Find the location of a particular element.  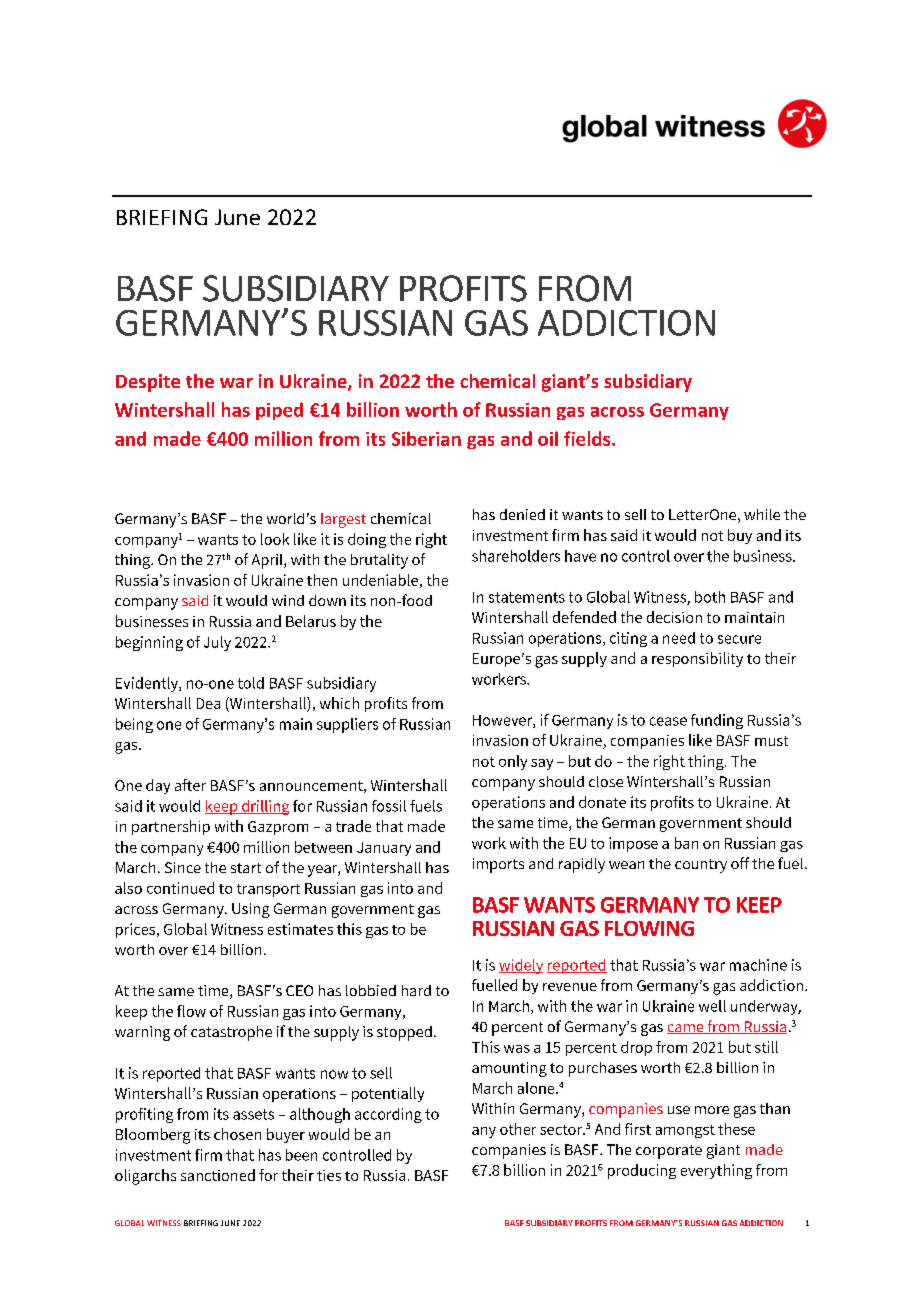

Despite is located at coordinates (148, 383).
